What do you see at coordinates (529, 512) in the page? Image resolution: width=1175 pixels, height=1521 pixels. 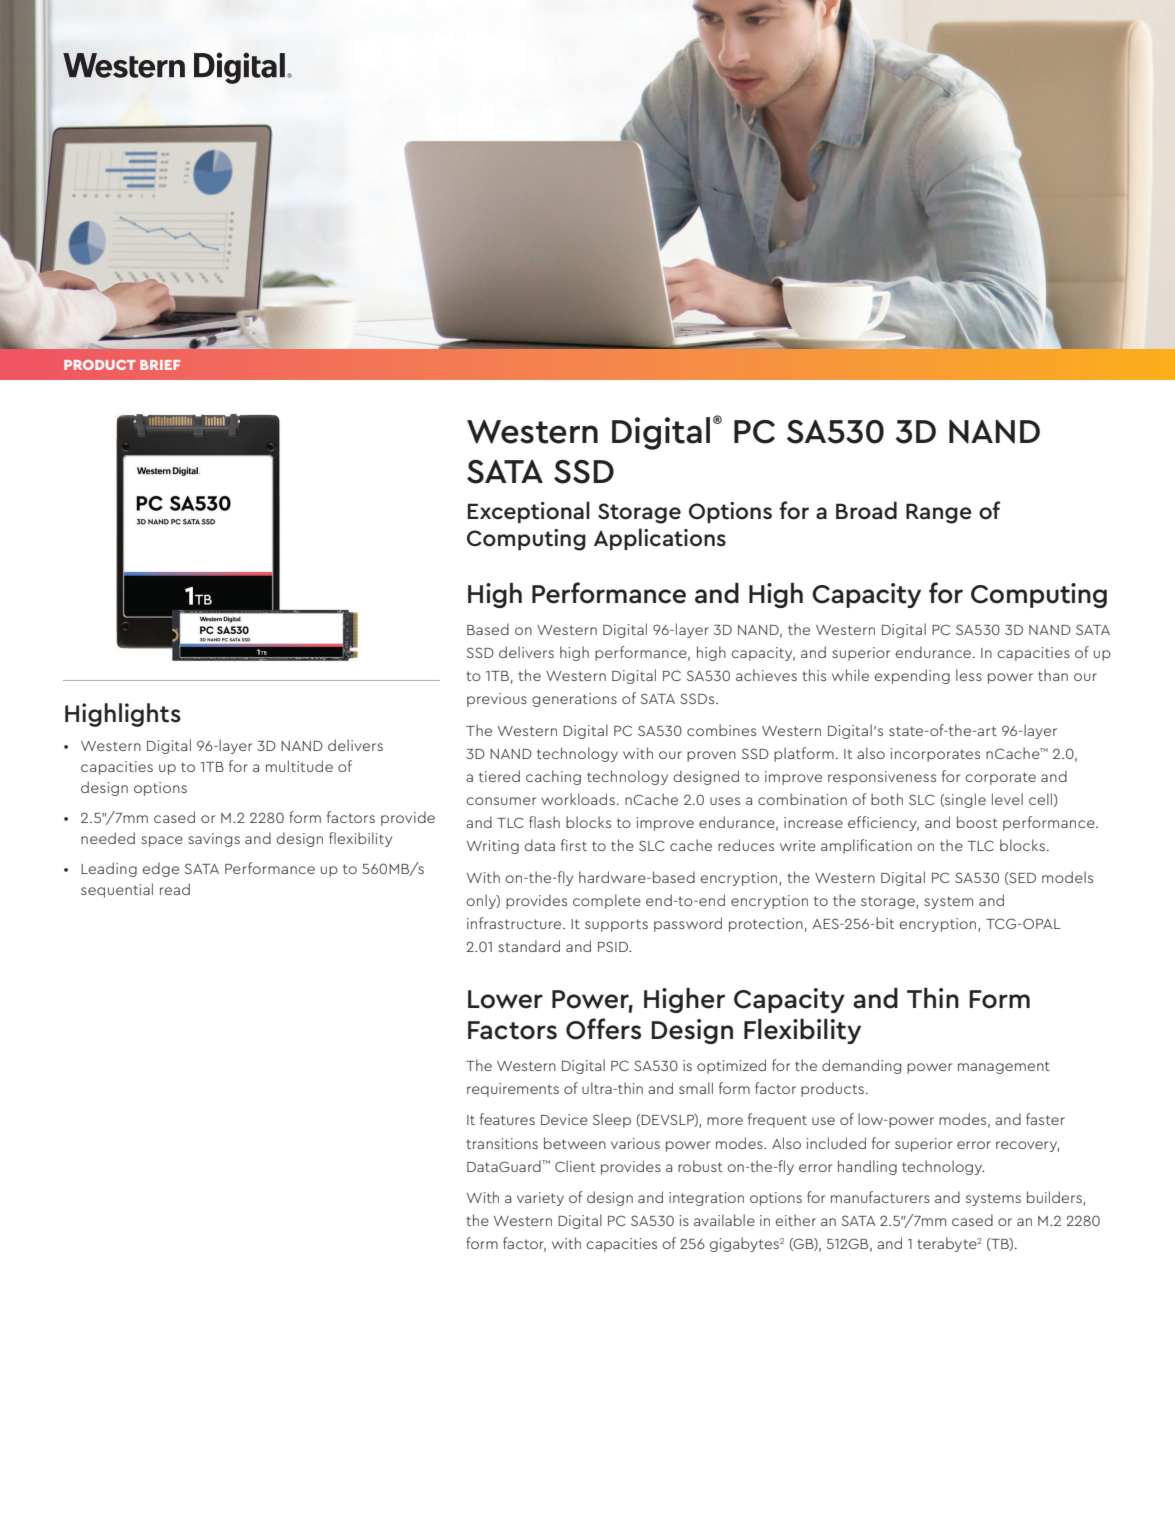 I see `Exceptional` at bounding box center [529, 512].
